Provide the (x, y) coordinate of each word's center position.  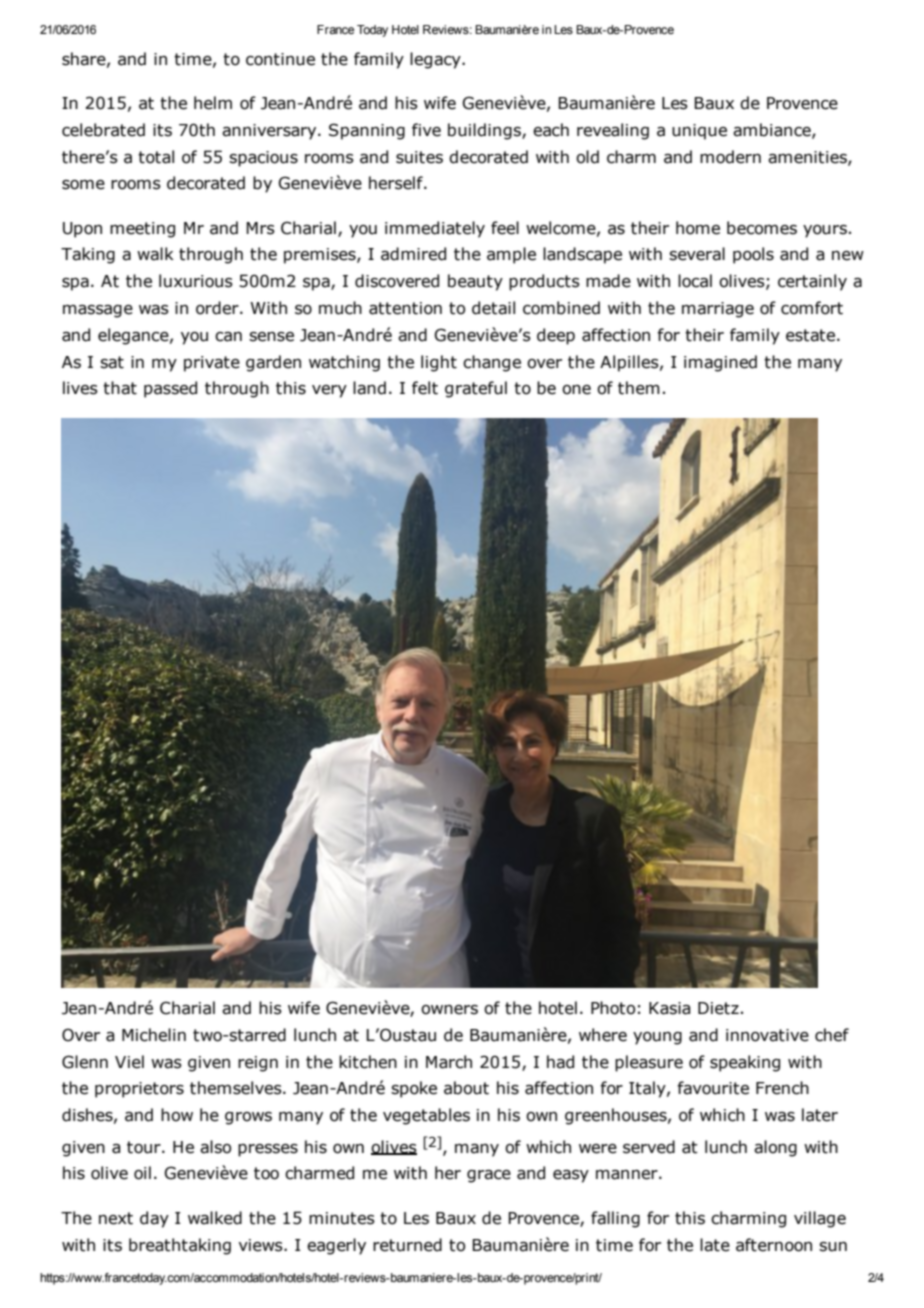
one (576, 390)
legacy (436, 60)
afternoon (774, 1245)
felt (425, 388)
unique (699, 132)
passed (170, 389)
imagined (720, 363)
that (120, 388)
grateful (476, 389)
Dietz (718, 1008)
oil (142, 1173)
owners (449, 1010)
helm (213, 103)
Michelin (154, 1035)
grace (489, 1176)
